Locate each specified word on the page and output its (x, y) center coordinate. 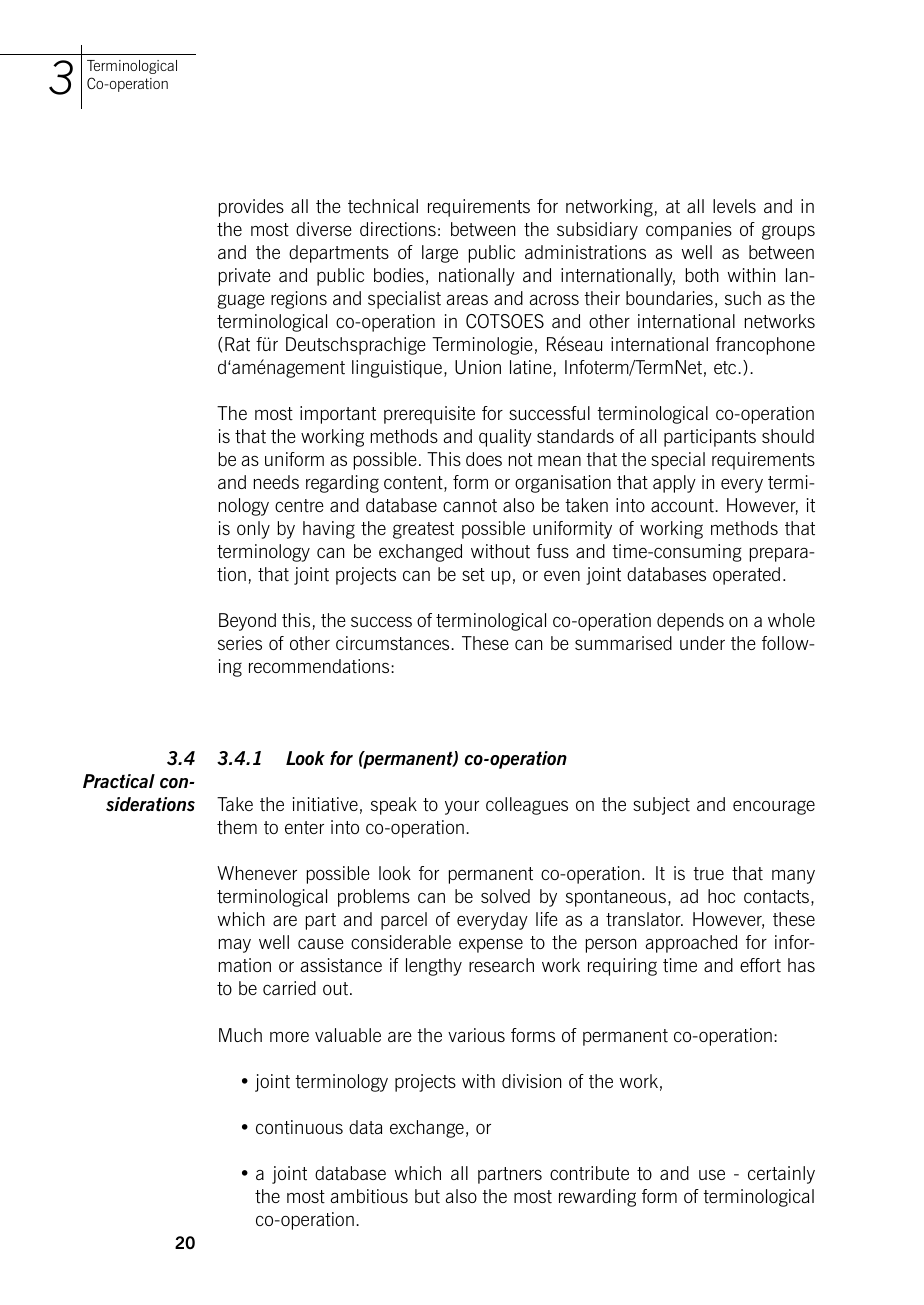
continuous (299, 1127)
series (240, 643)
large (440, 254)
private (245, 277)
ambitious (369, 1196)
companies (689, 231)
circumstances (394, 643)
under (702, 643)
